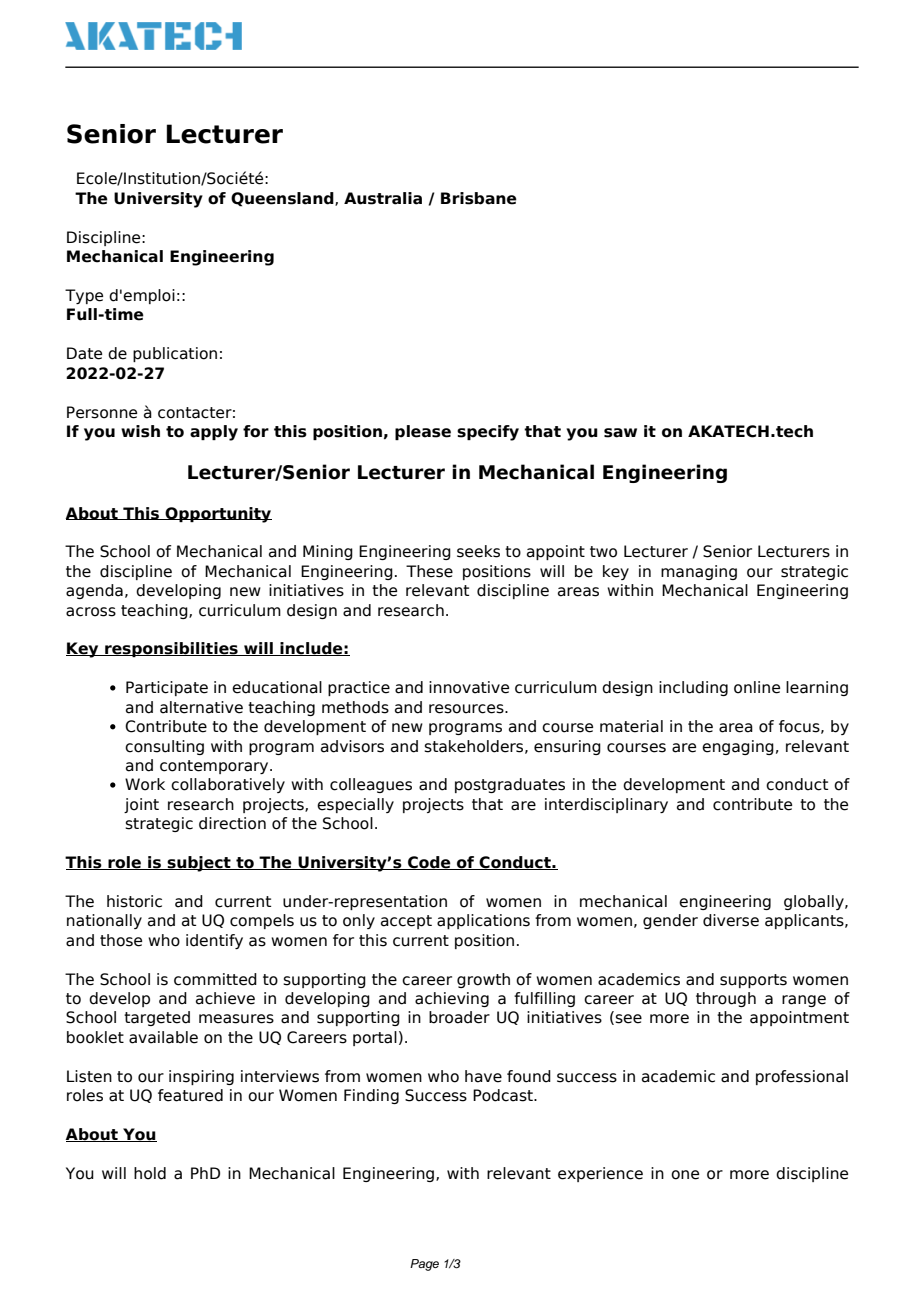  Describe the element at coordinates (479, 198) in the screenshot. I see `Brisbane` at that location.
